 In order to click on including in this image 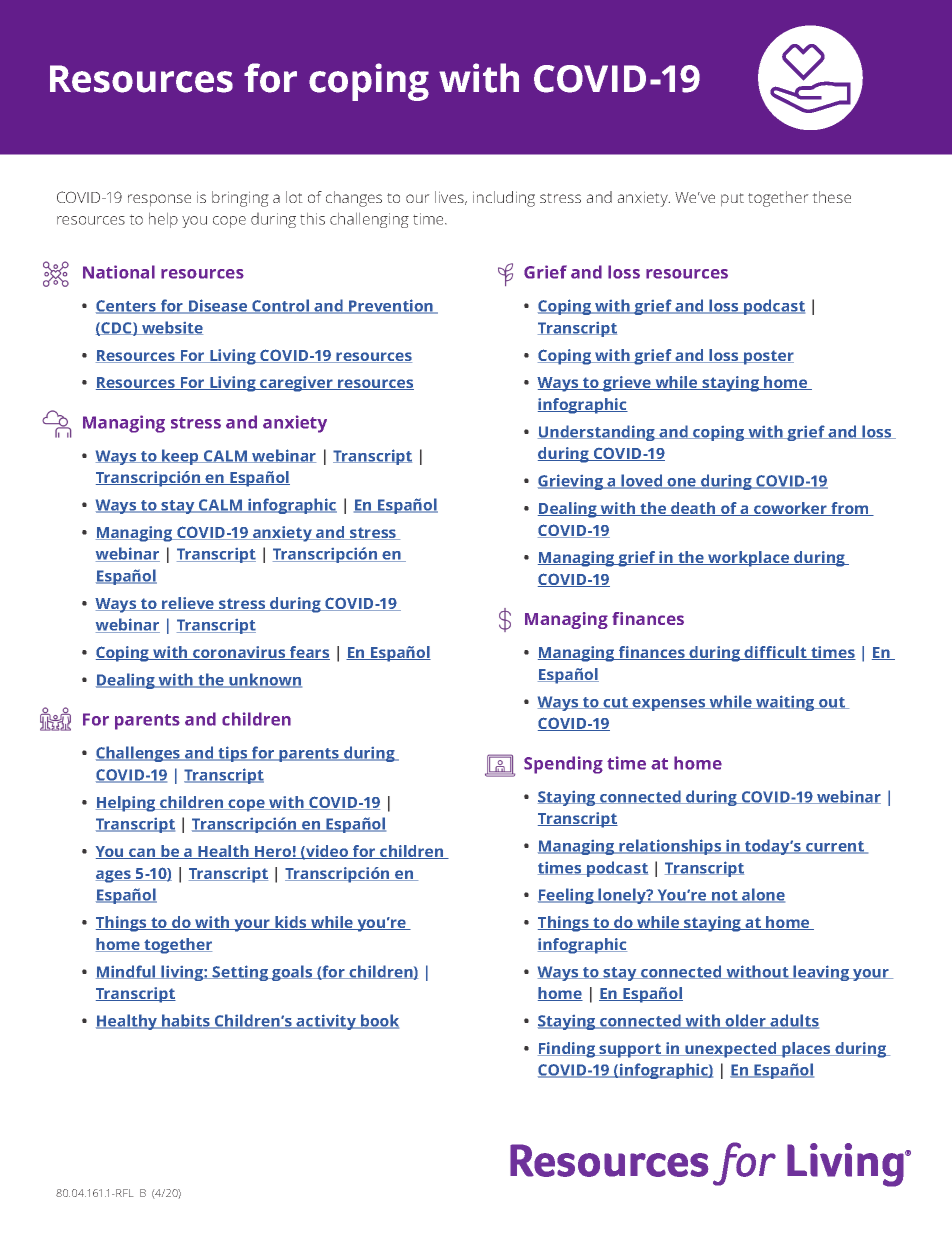, I will do `click(504, 199)`.
